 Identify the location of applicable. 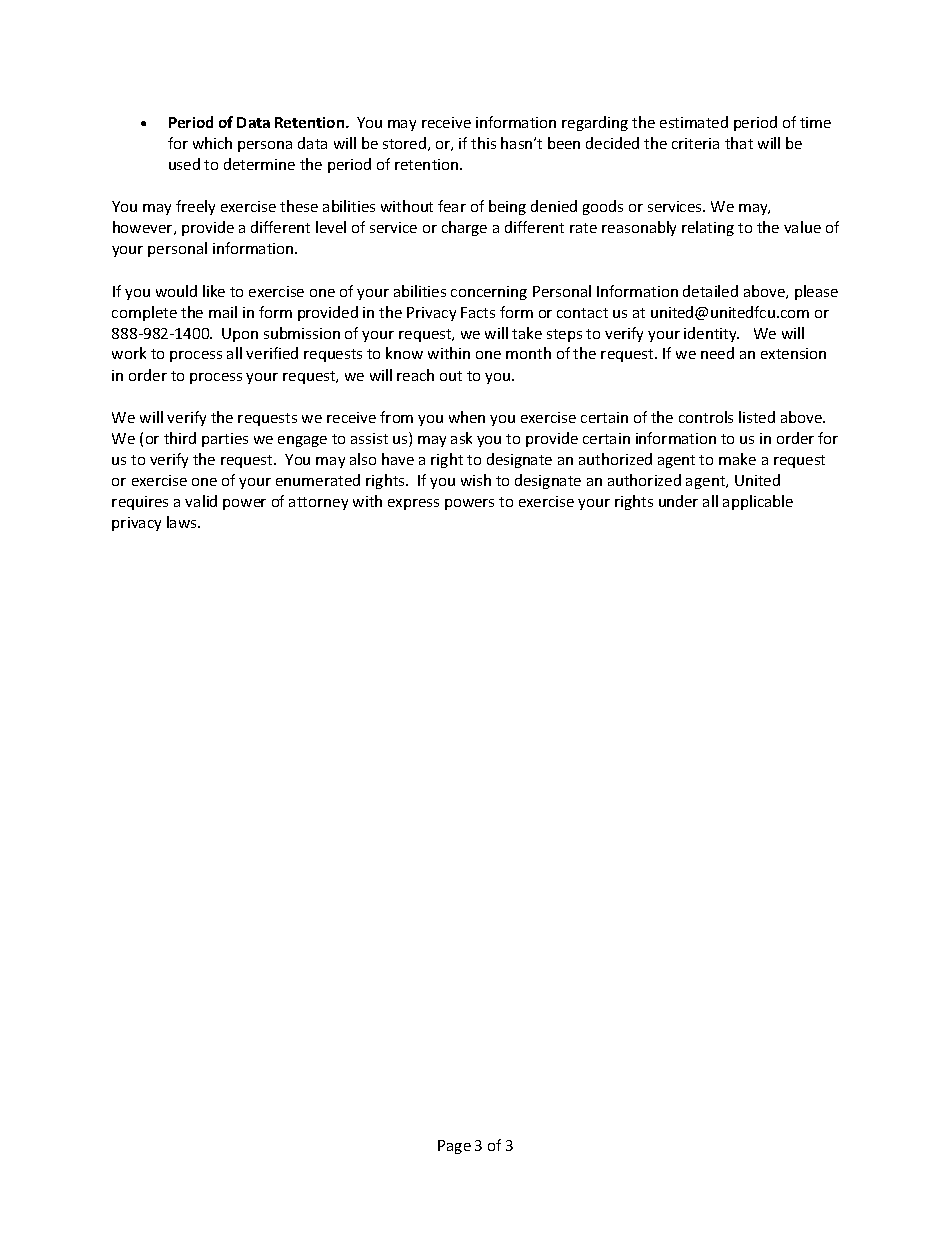
(758, 502).
